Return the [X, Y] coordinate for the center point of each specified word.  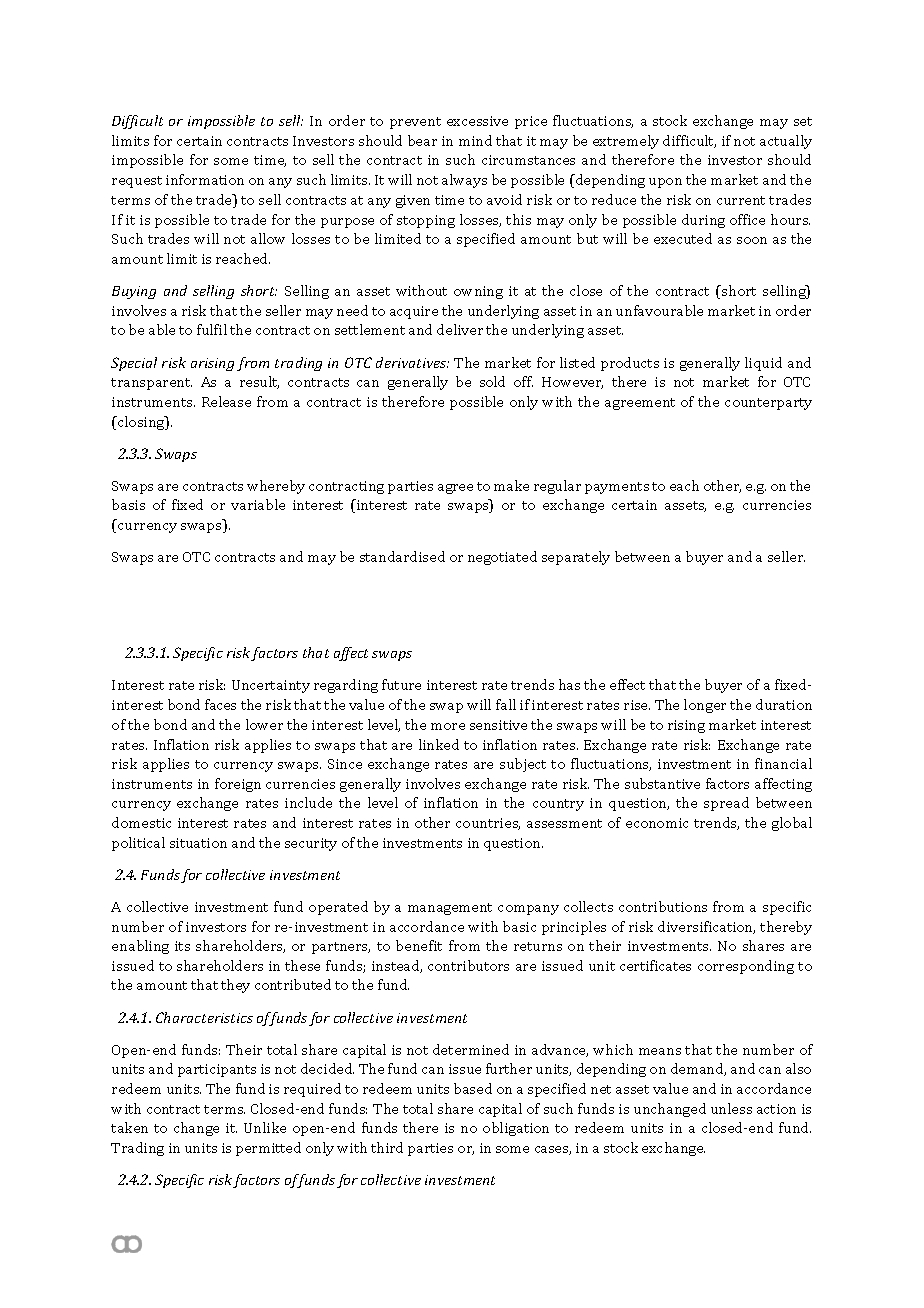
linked [439, 744]
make [511, 485]
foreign [238, 785]
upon [665, 183]
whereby [276, 487]
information [205, 179]
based [473, 1088]
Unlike [265, 1127]
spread [726, 804]
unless [731, 1108]
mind [475, 140]
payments [617, 488]
